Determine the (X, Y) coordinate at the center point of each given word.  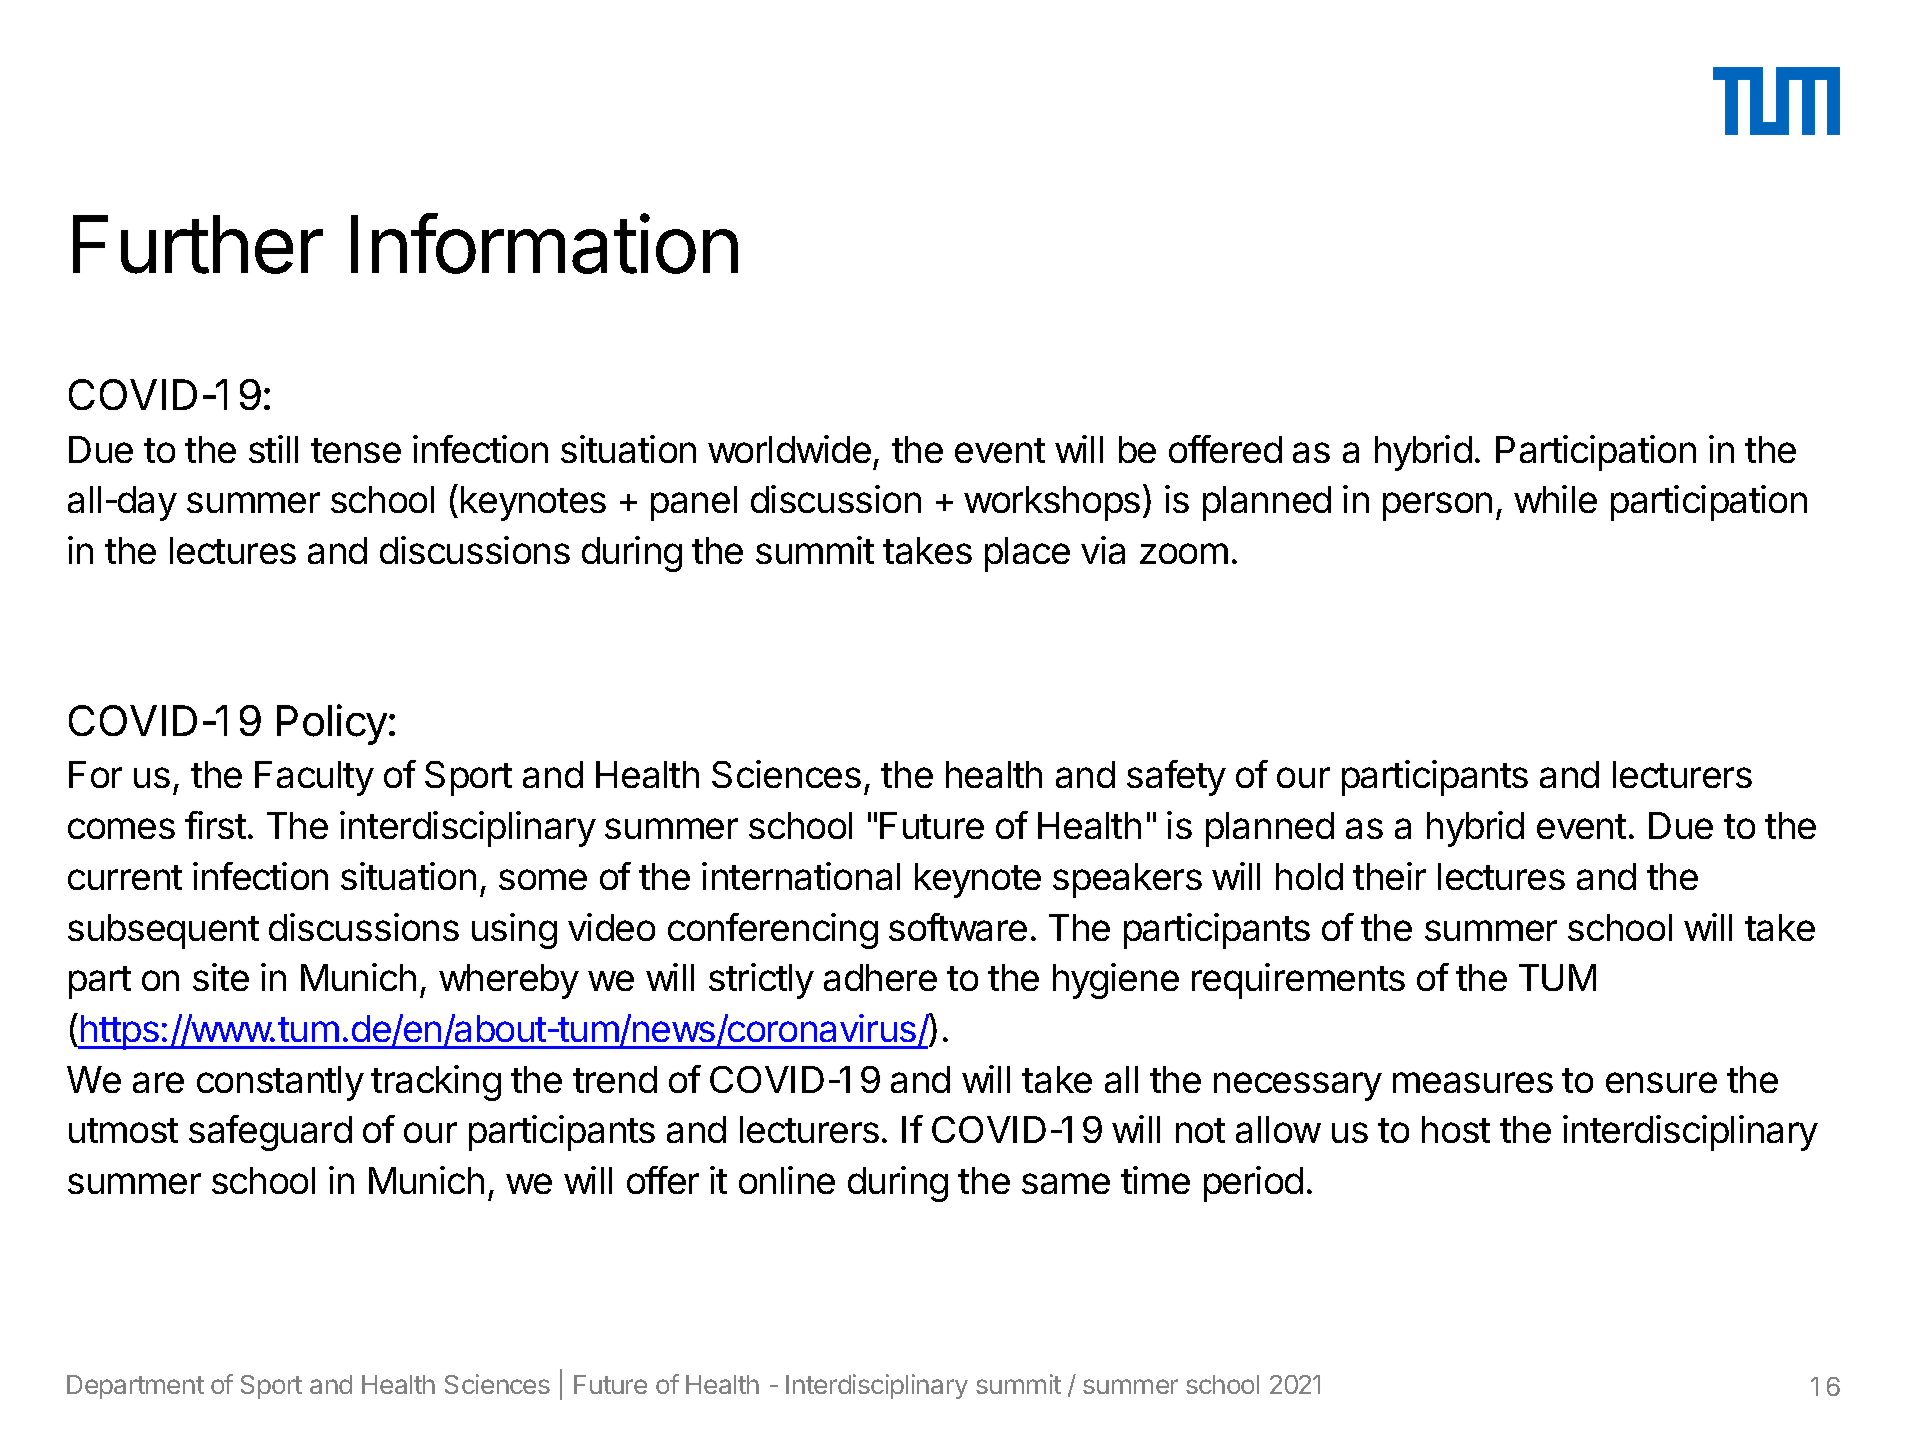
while (1555, 499)
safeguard (270, 1133)
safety (1176, 778)
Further (198, 244)
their (1389, 876)
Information (544, 244)
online (787, 1180)
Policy (332, 724)
